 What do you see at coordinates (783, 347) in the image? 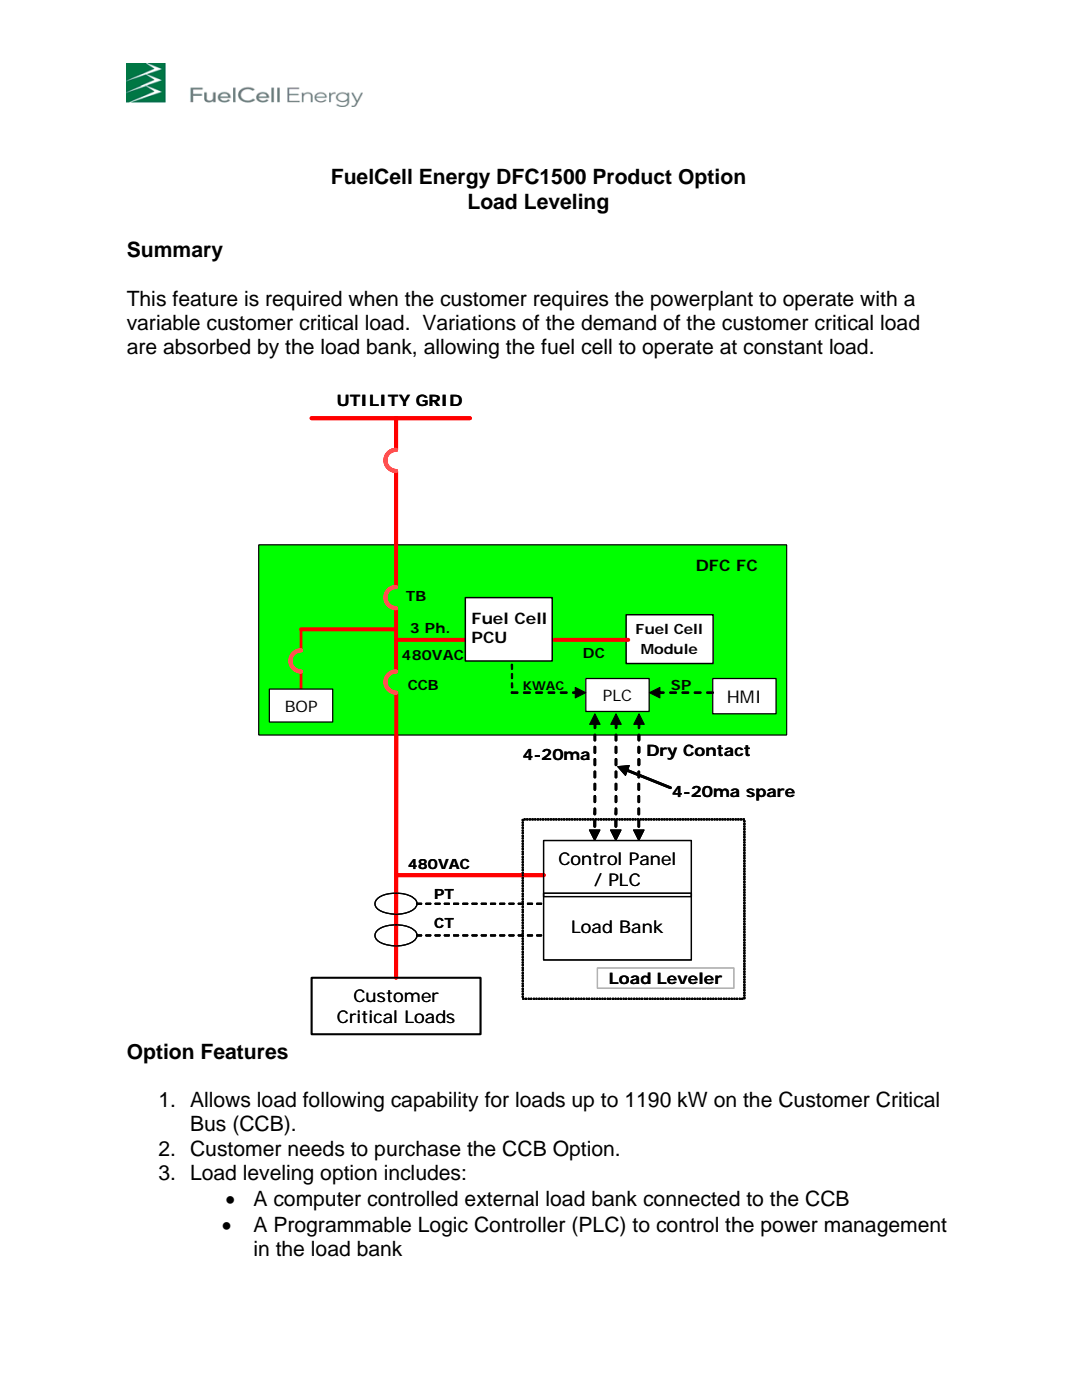
I see `constant` at bounding box center [783, 347].
